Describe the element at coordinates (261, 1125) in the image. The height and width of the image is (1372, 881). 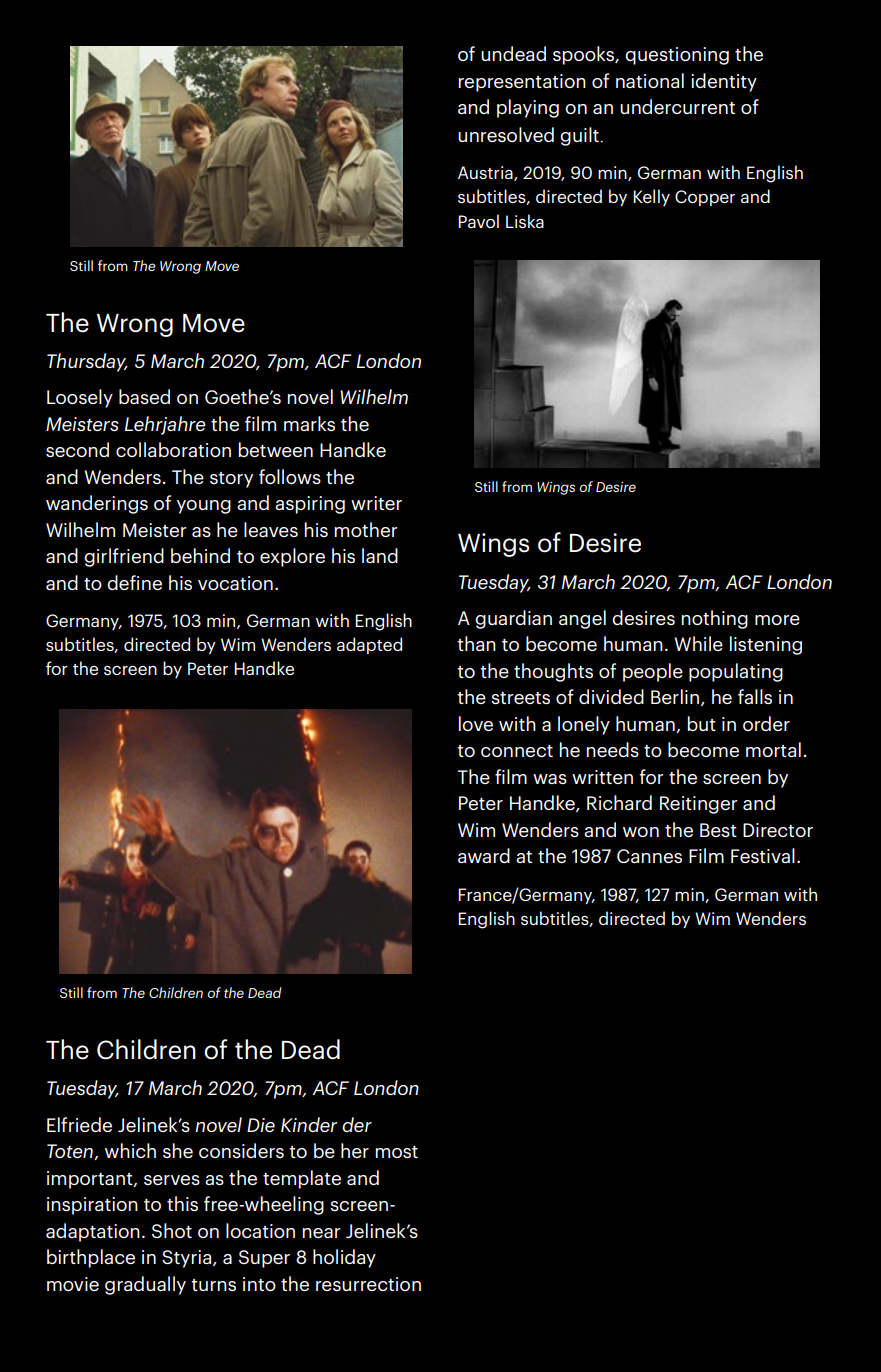
I see `Die` at that location.
